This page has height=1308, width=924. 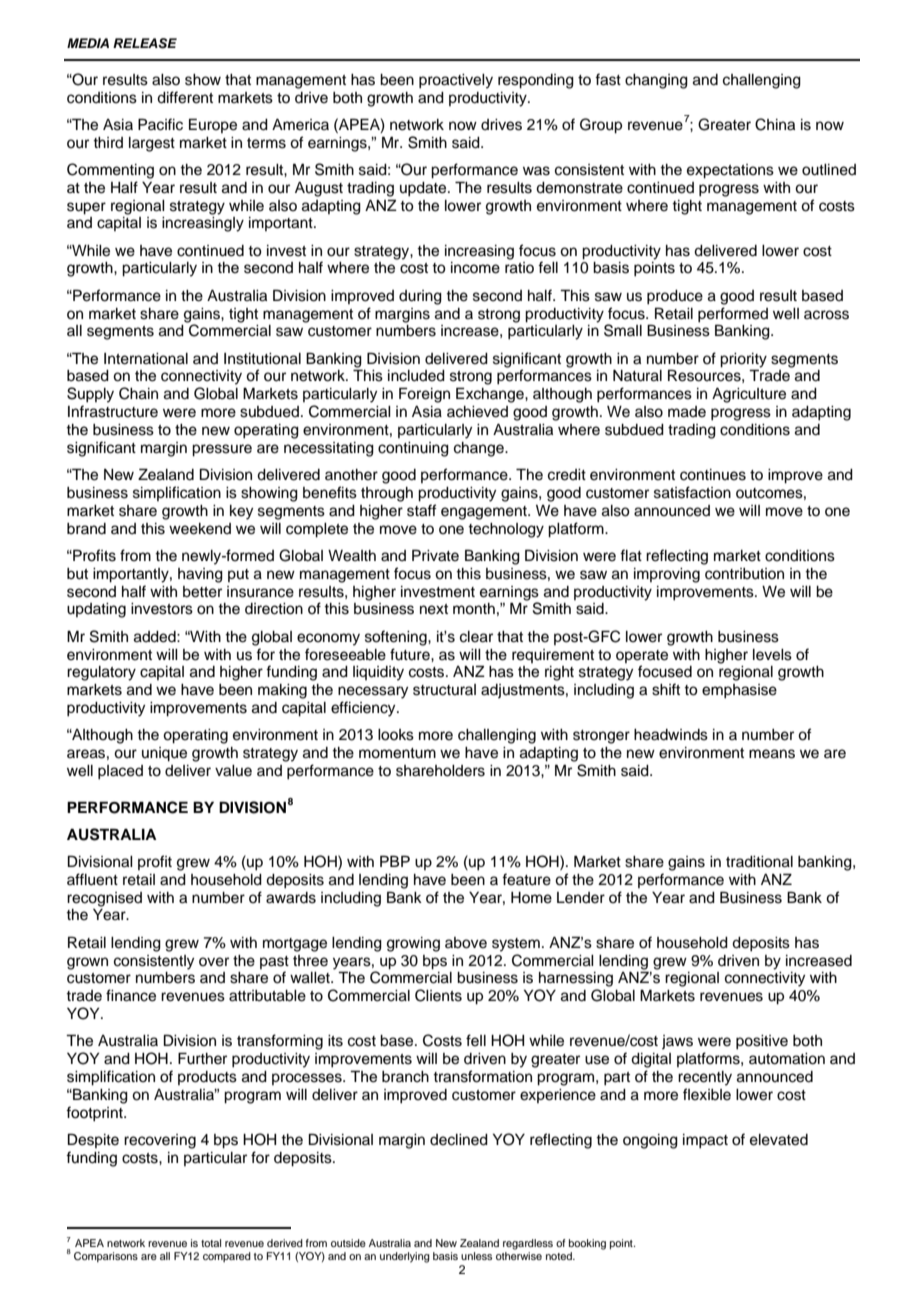 What do you see at coordinates (92, 879) in the page?
I see `affluent` at bounding box center [92, 879].
